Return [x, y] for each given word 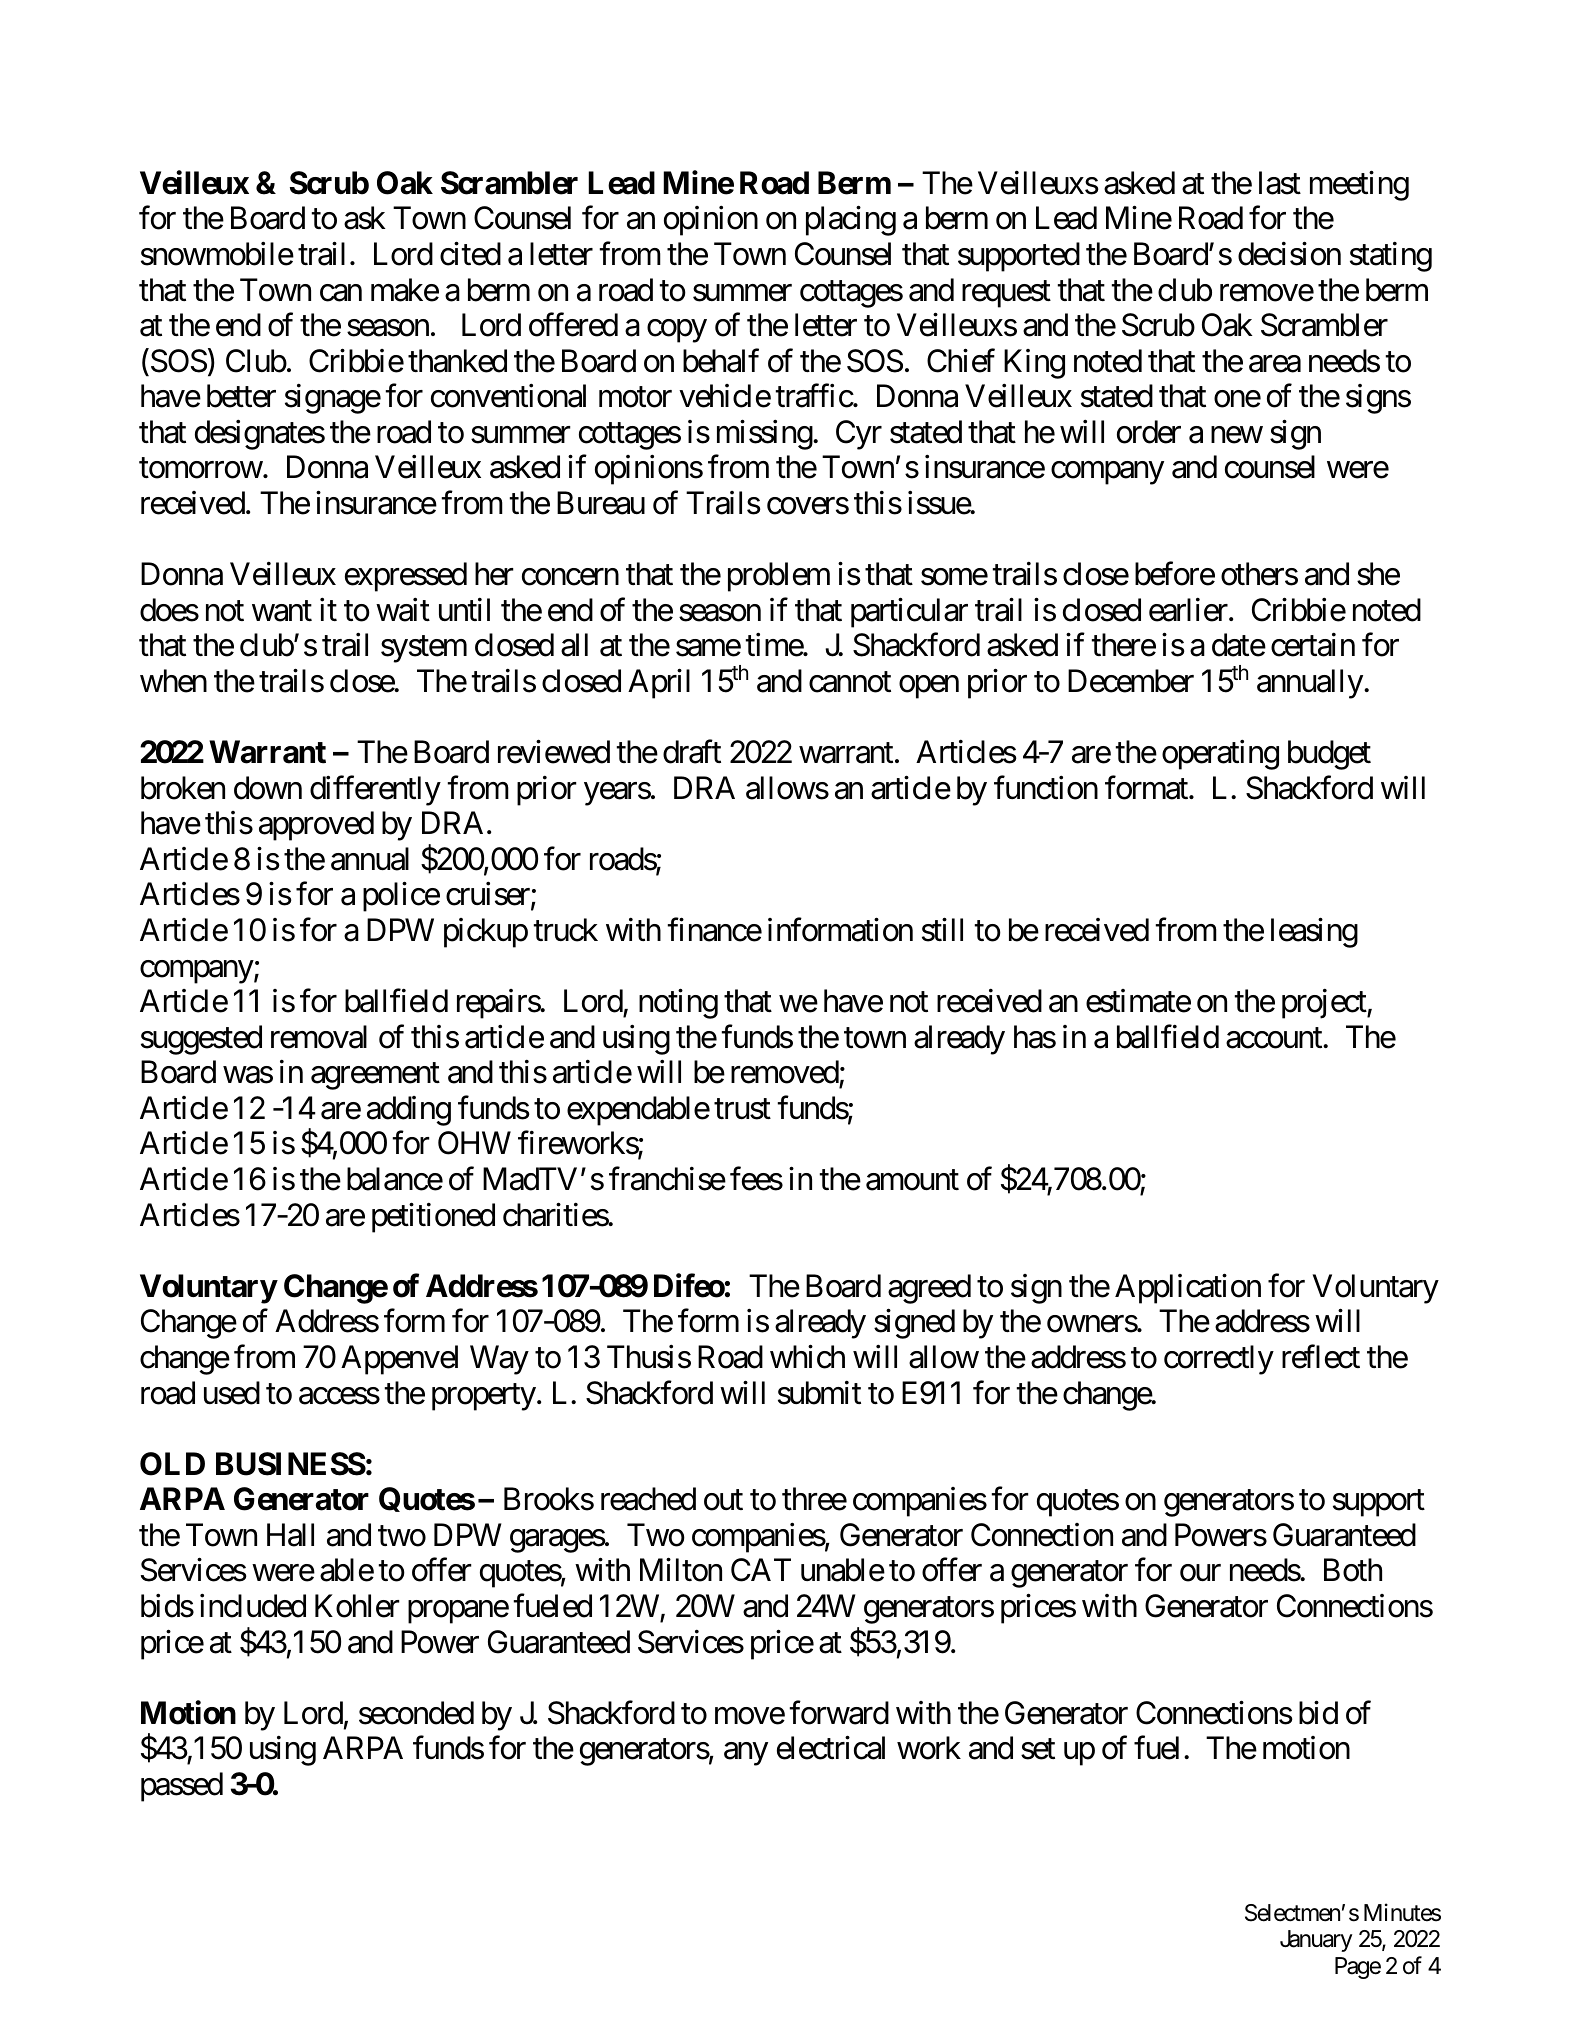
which [807, 1357]
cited [470, 254]
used [232, 1393]
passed [182, 1787]
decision [1289, 254]
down [268, 788]
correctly [1219, 1360]
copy [677, 331]
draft [692, 752]
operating [1220, 755]
